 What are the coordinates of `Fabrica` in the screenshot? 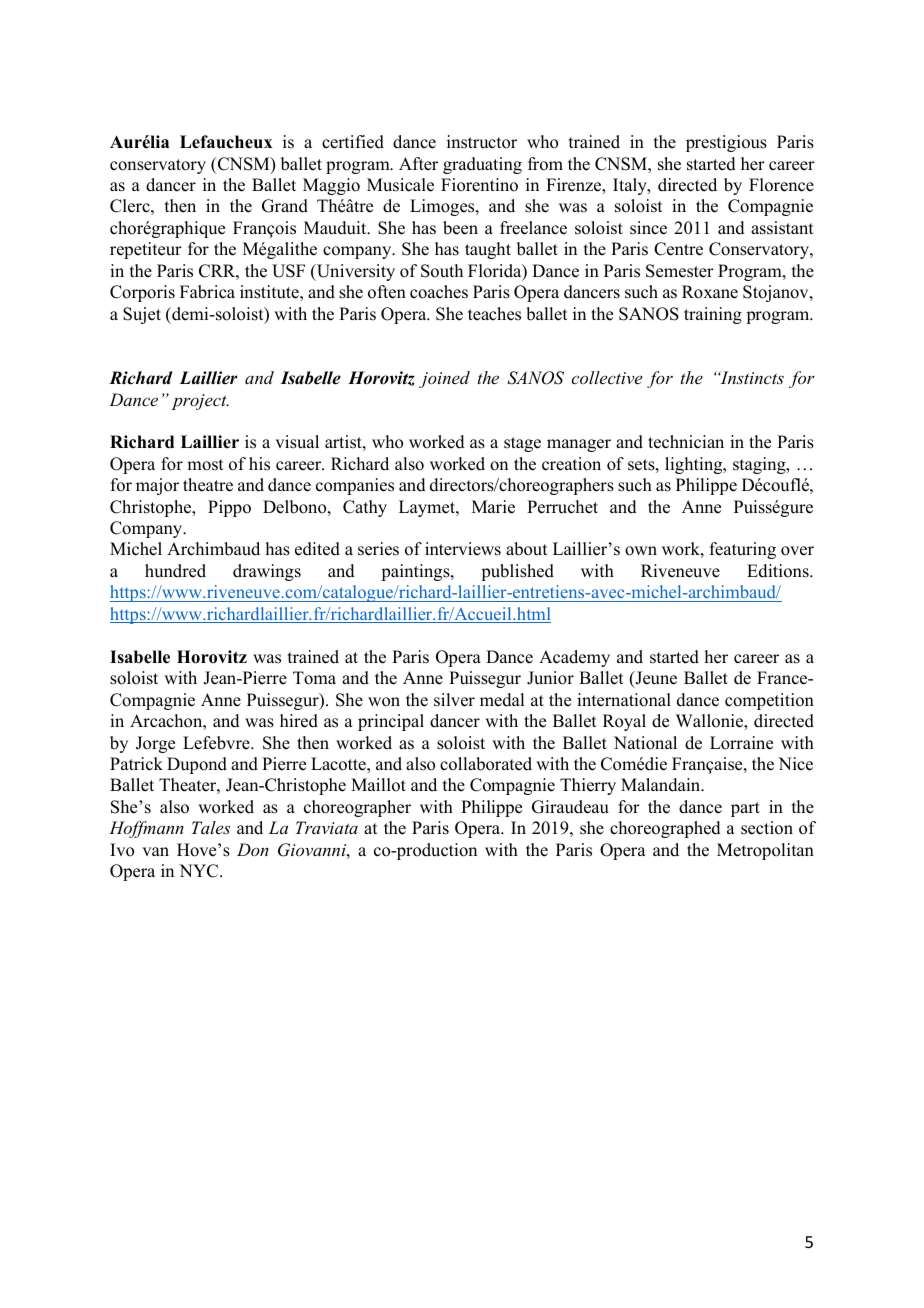 It's located at (207, 292).
